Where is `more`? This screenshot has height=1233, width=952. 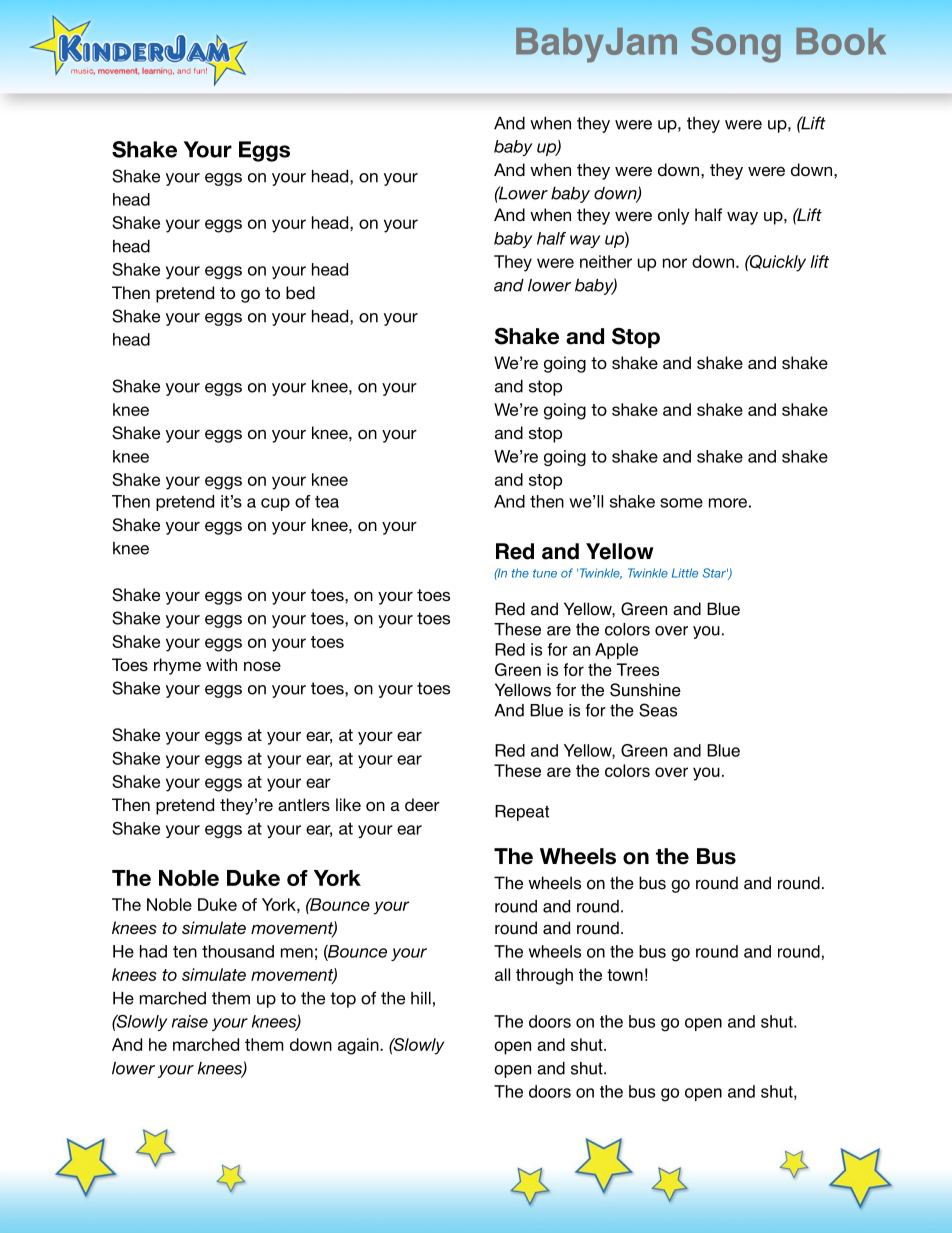
more is located at coordinates (728, 503).
